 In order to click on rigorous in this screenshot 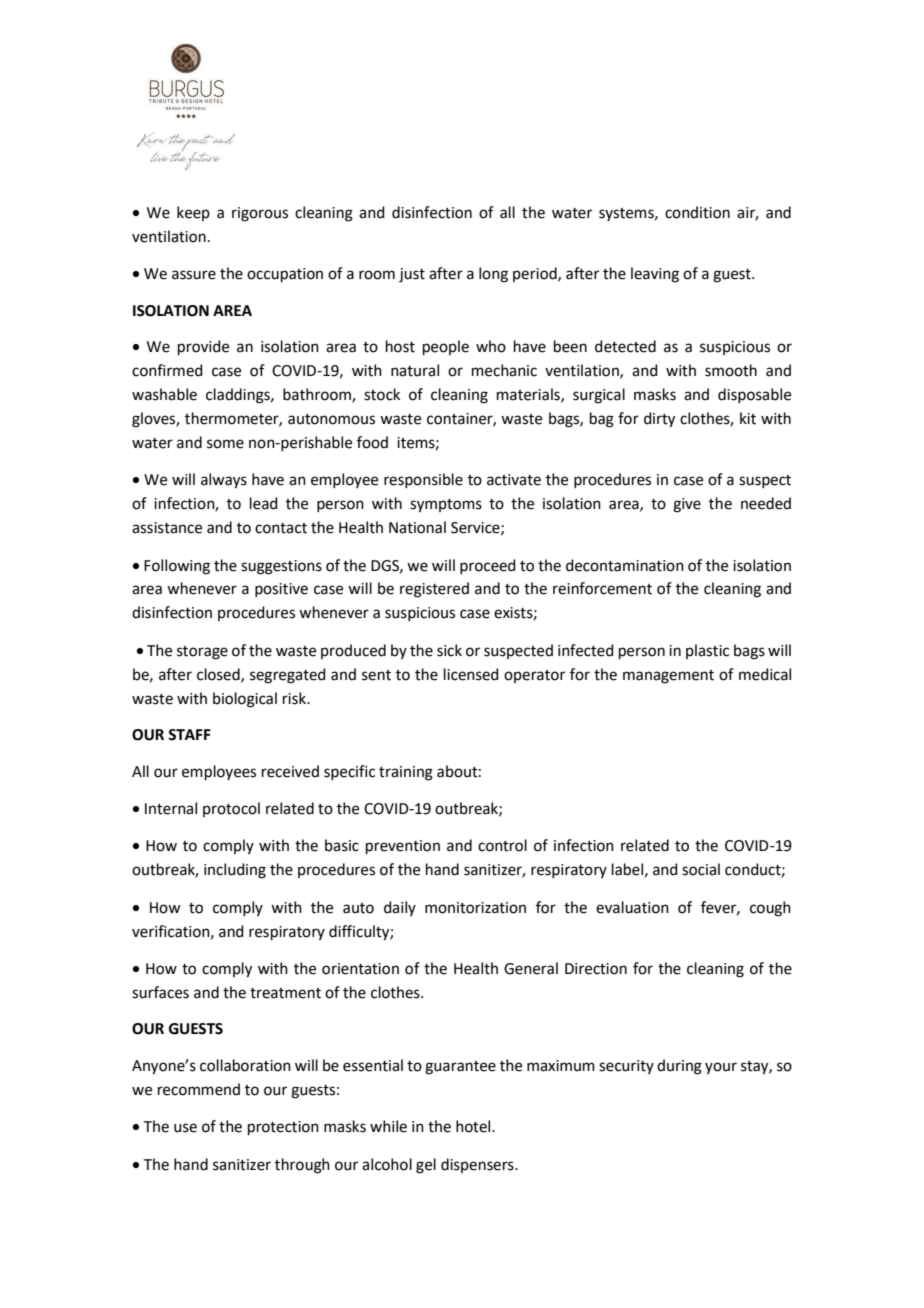, I will do `click(260, 214)`.
